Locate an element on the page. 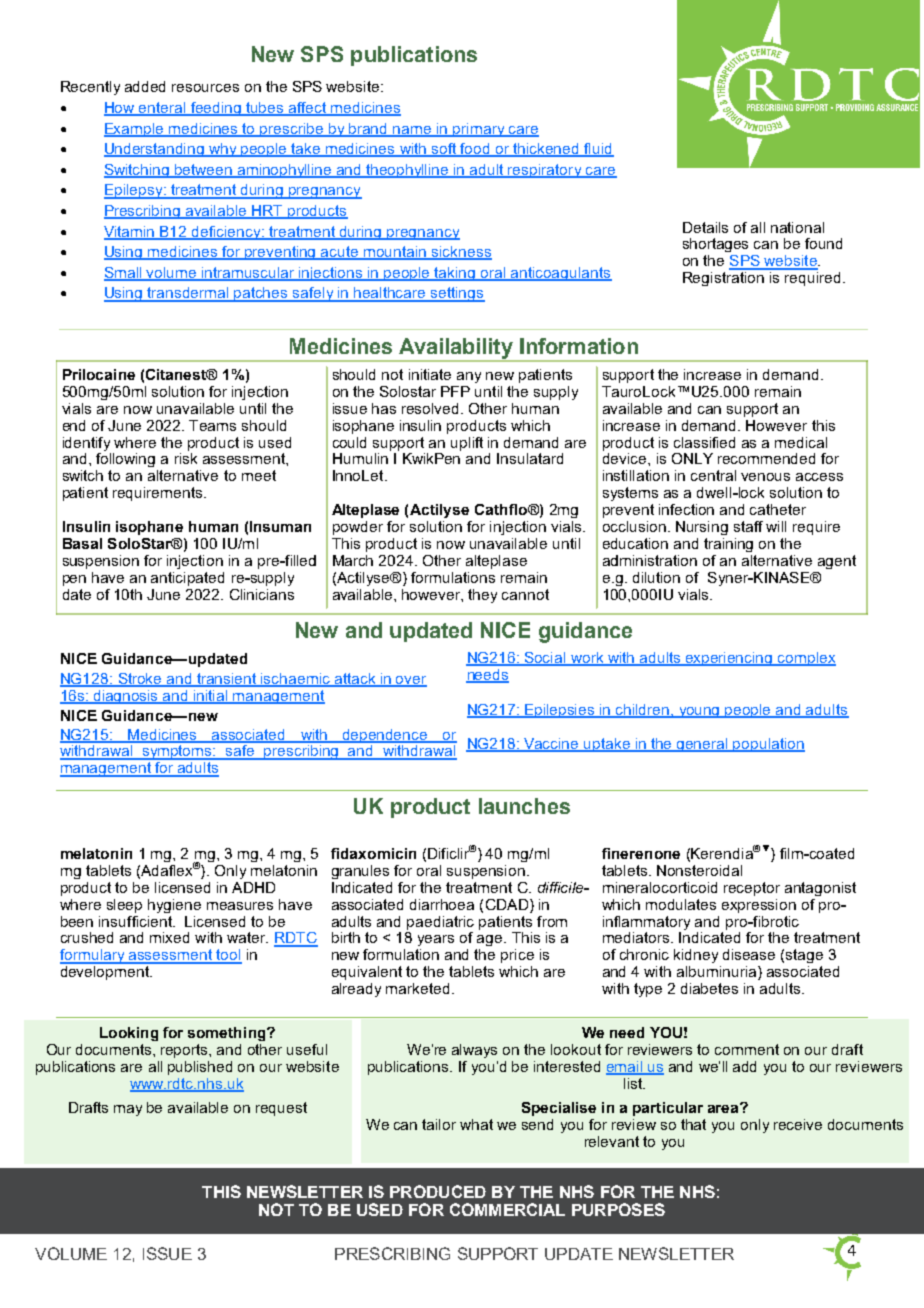 The width and height of the page is (924, 1308). primary is located at coordinates (479, 130).
